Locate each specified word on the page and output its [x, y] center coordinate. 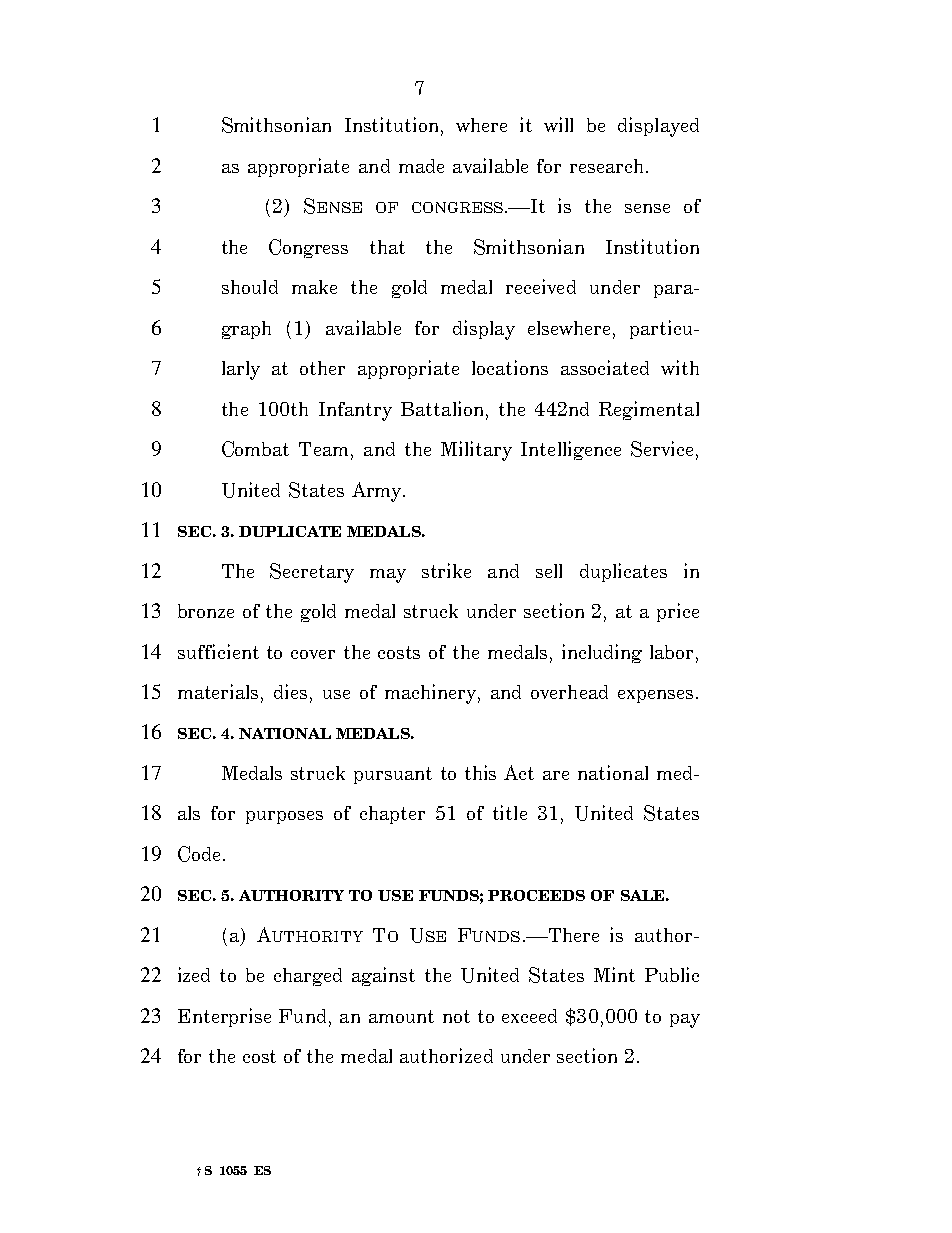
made [421, 166]
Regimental [649, 410]
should [250, 287]
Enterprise [224, 1017]
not [456, 1016]
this [480, 772]
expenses [655, 696]
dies [290, 691]
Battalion [444, 410]
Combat [255, 449]
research [606, 166]
